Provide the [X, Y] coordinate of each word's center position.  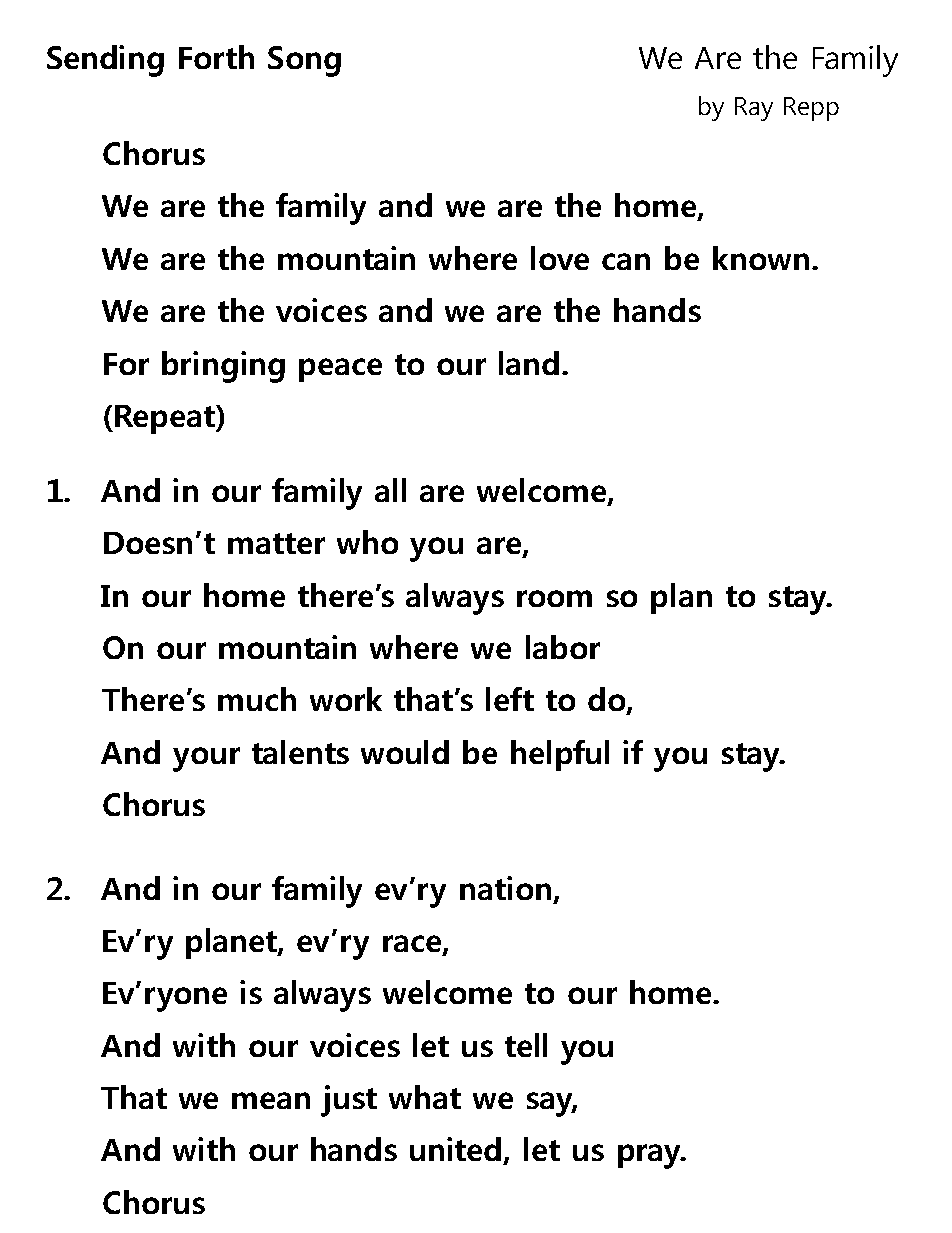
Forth [216, 57]
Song [304, 61]
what [425, 1097]
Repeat [166, 419]
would [405, 752]
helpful [560, 755]
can [626, 261]
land [529, 363]
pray [650, 1156]
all [390, 490]
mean [271, 1100]
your [206, 759]
